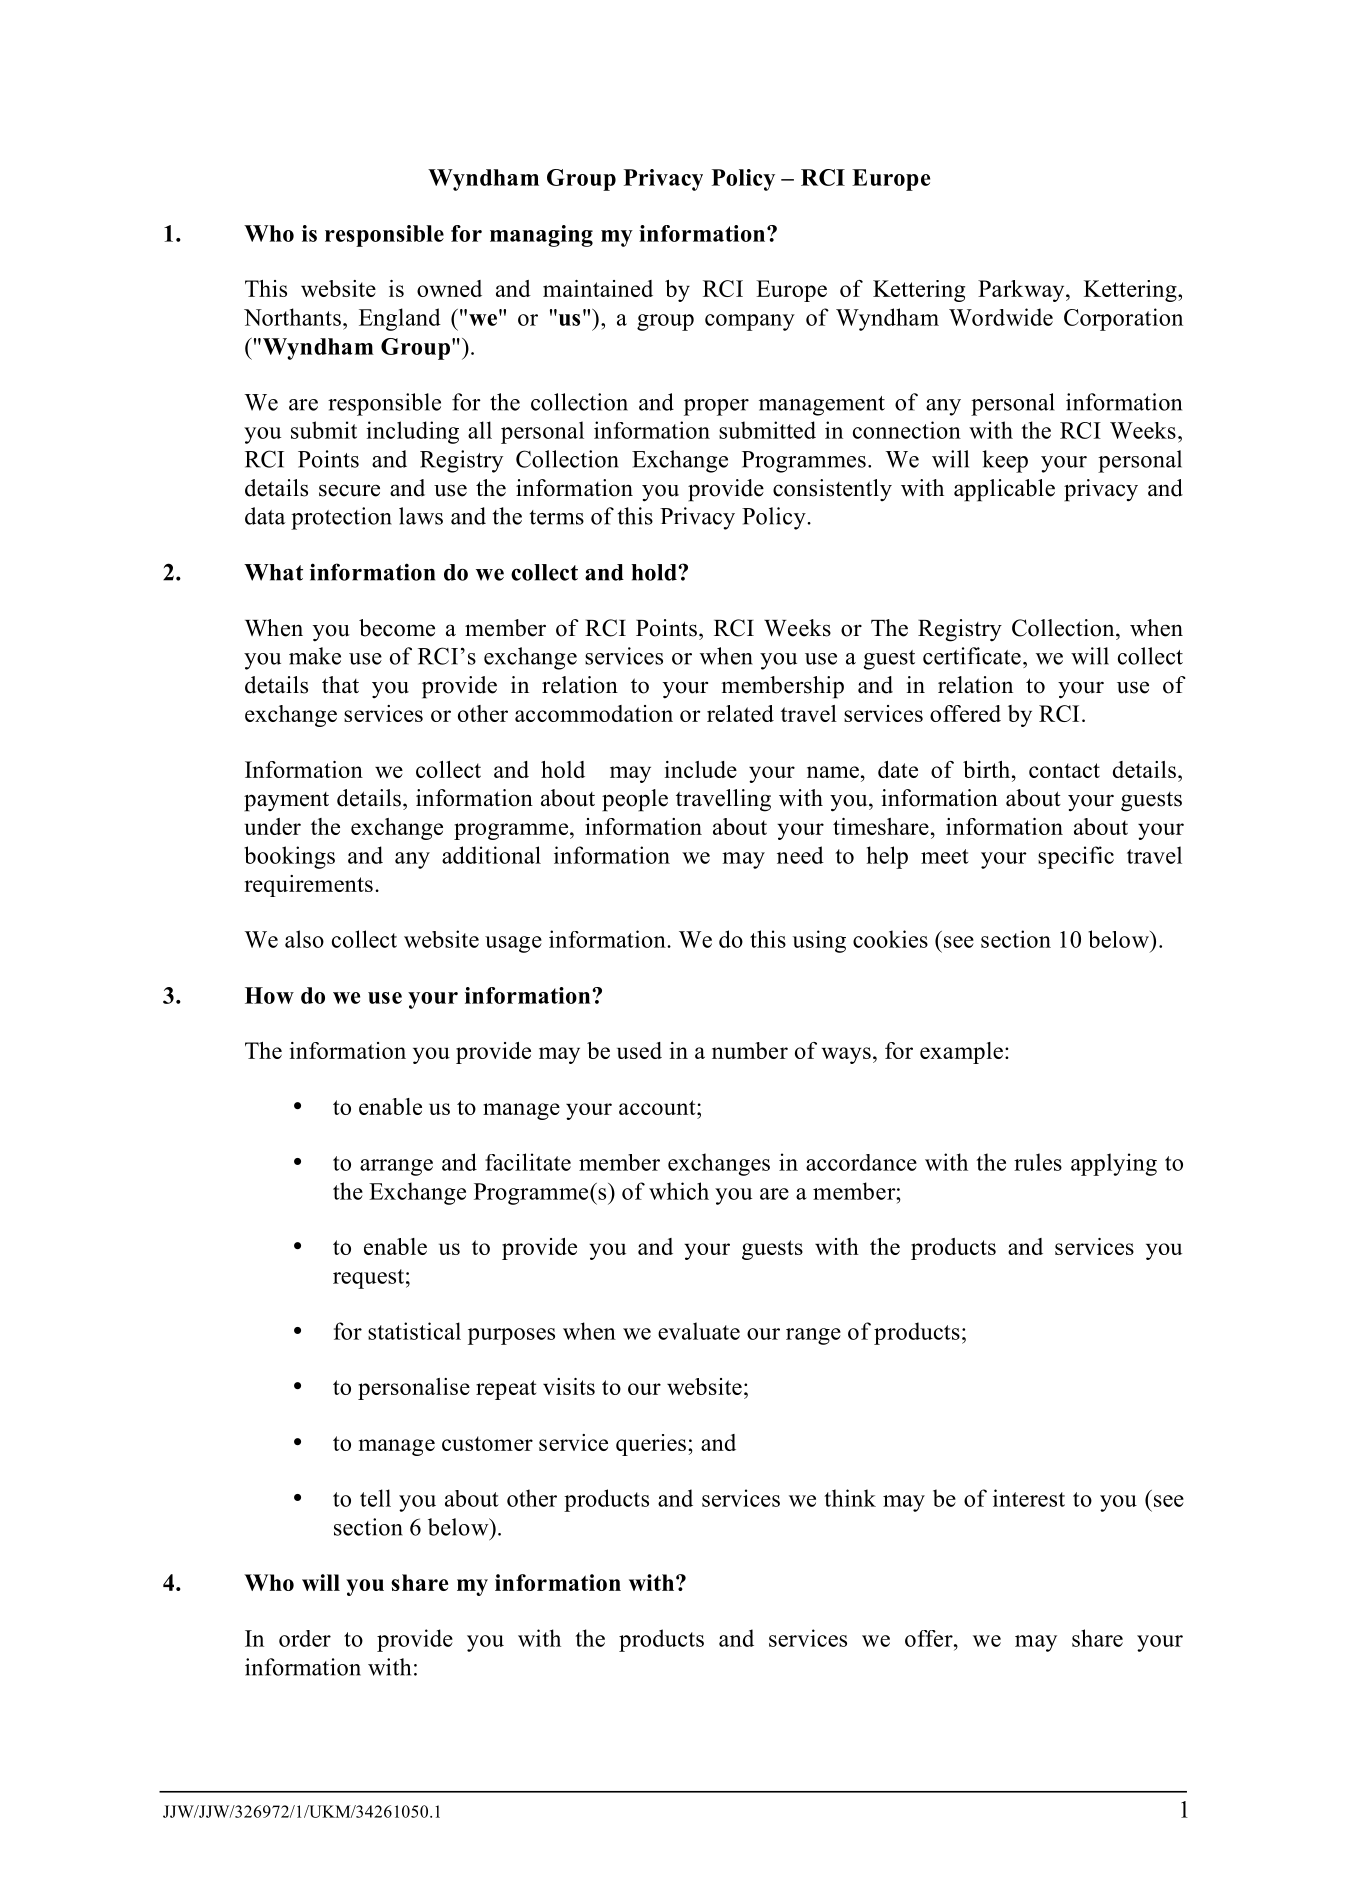 This screenshot has width=1346, height=1904. I want to click on certificate, so click(972, 656).
